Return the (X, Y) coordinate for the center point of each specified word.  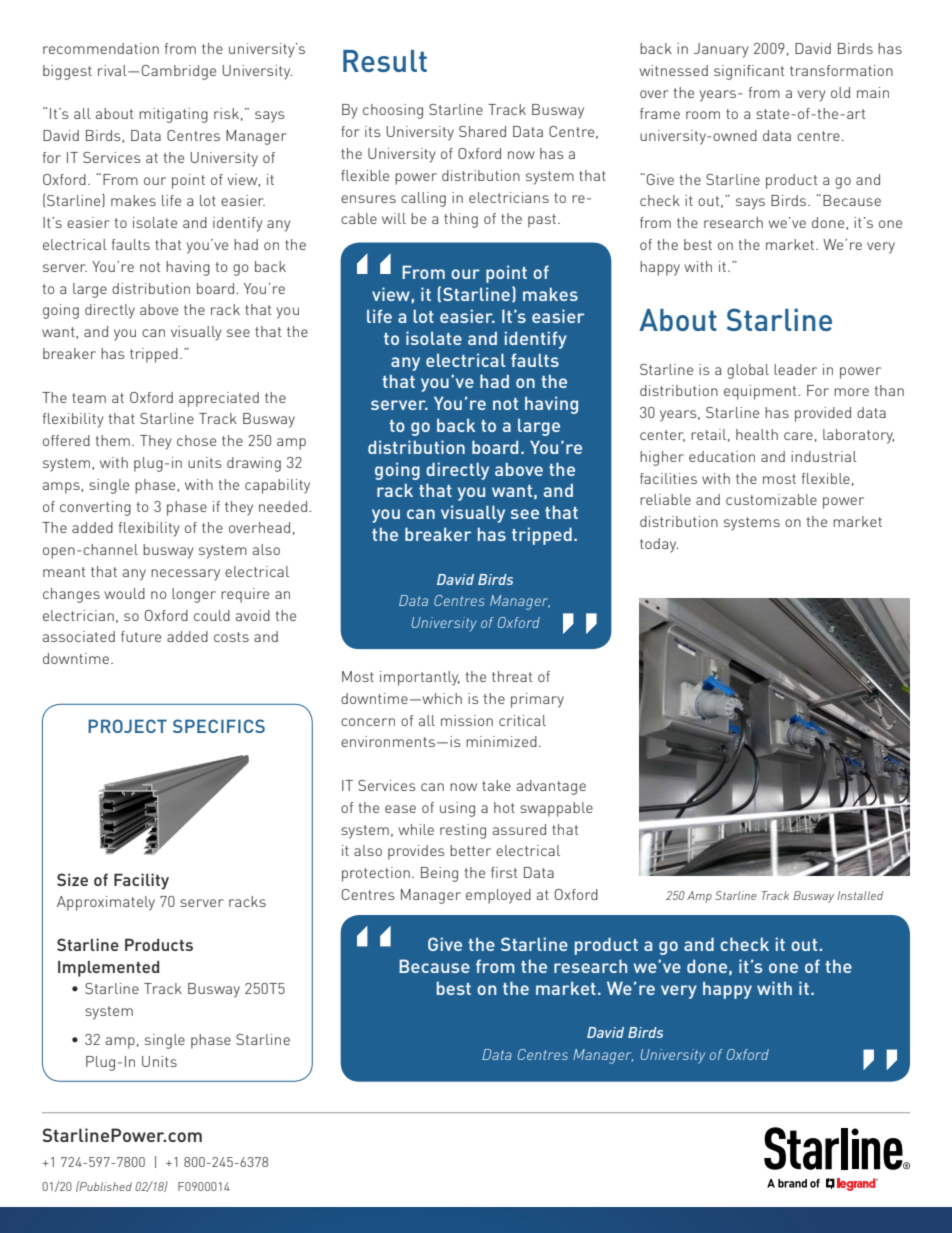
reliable (665, 499)
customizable (771, 499)
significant (749, 72)
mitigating (173, 115)
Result (385, 61)
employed (498, 896)
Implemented (108, 969)
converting (95, 508)
